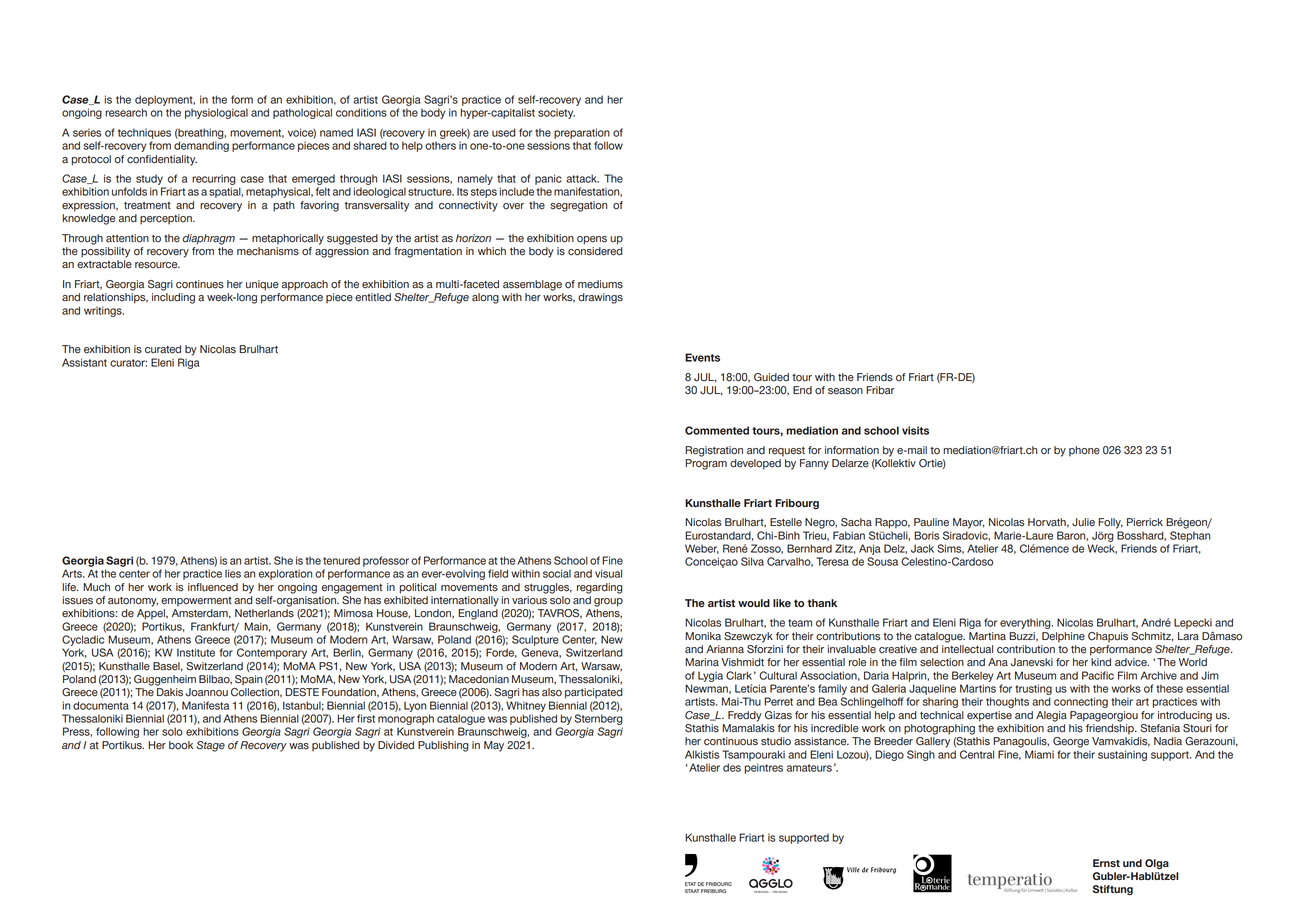 This document has width=1308, height=924. Describe the element at coordinates (1083, 522) in the document. I see `Julie` at that location.
